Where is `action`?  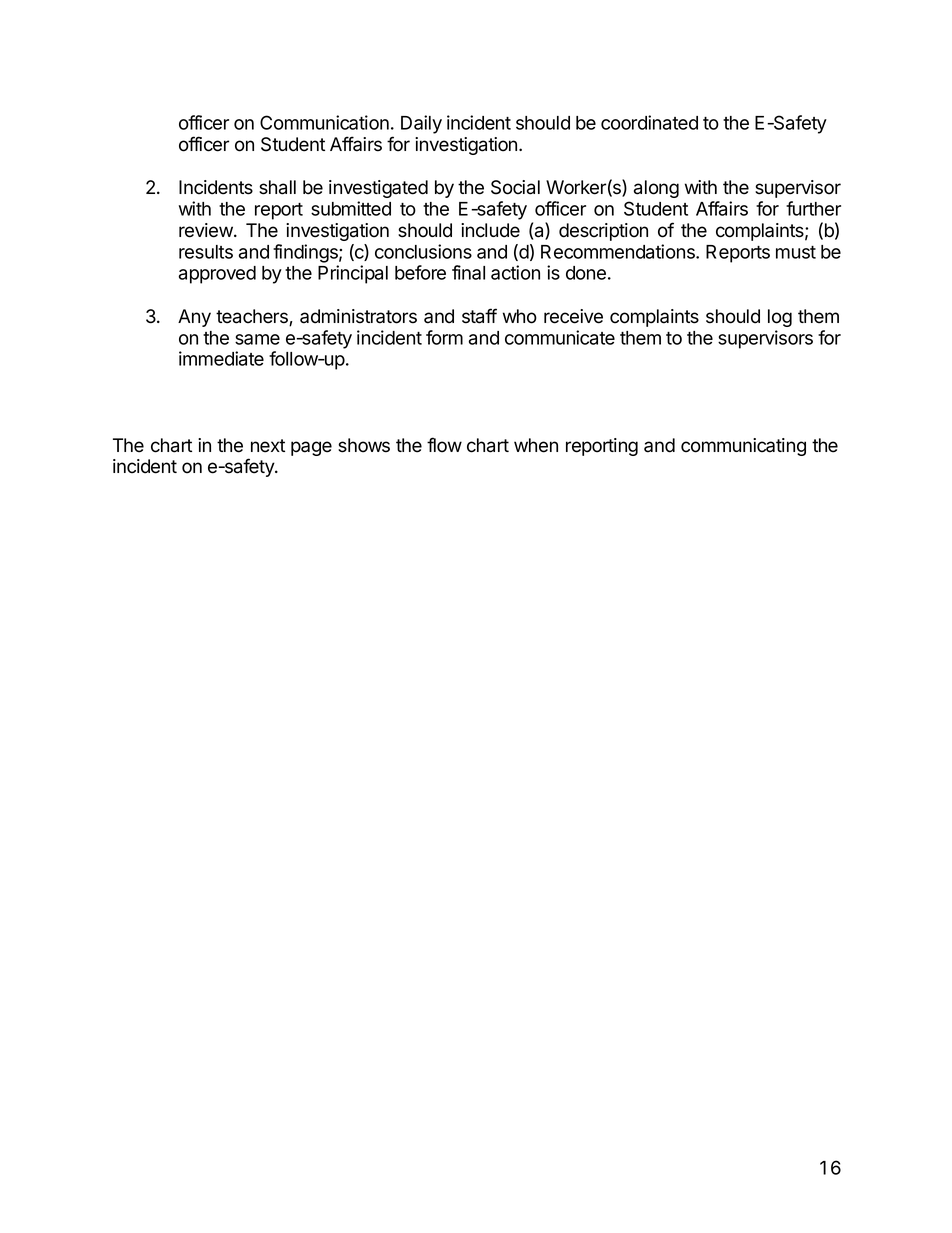 action is located at coordinates (515, 272).
